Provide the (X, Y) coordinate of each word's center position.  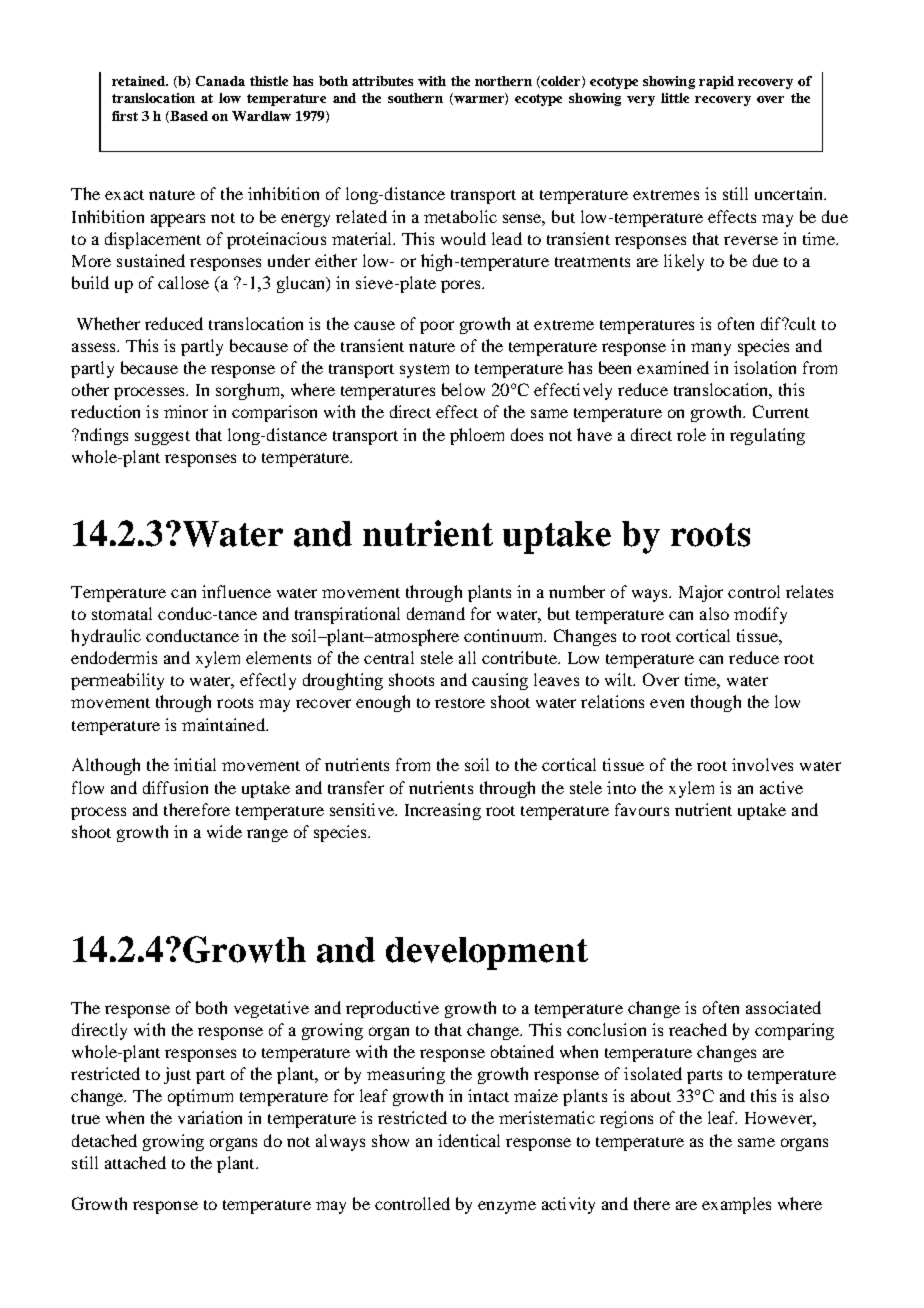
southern (415, 98)
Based (188, 117)
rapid (716, 82)
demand (436, 613)
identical (469, 1140)
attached (135, 1162)
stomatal (122, 613)
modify (760, 615)
